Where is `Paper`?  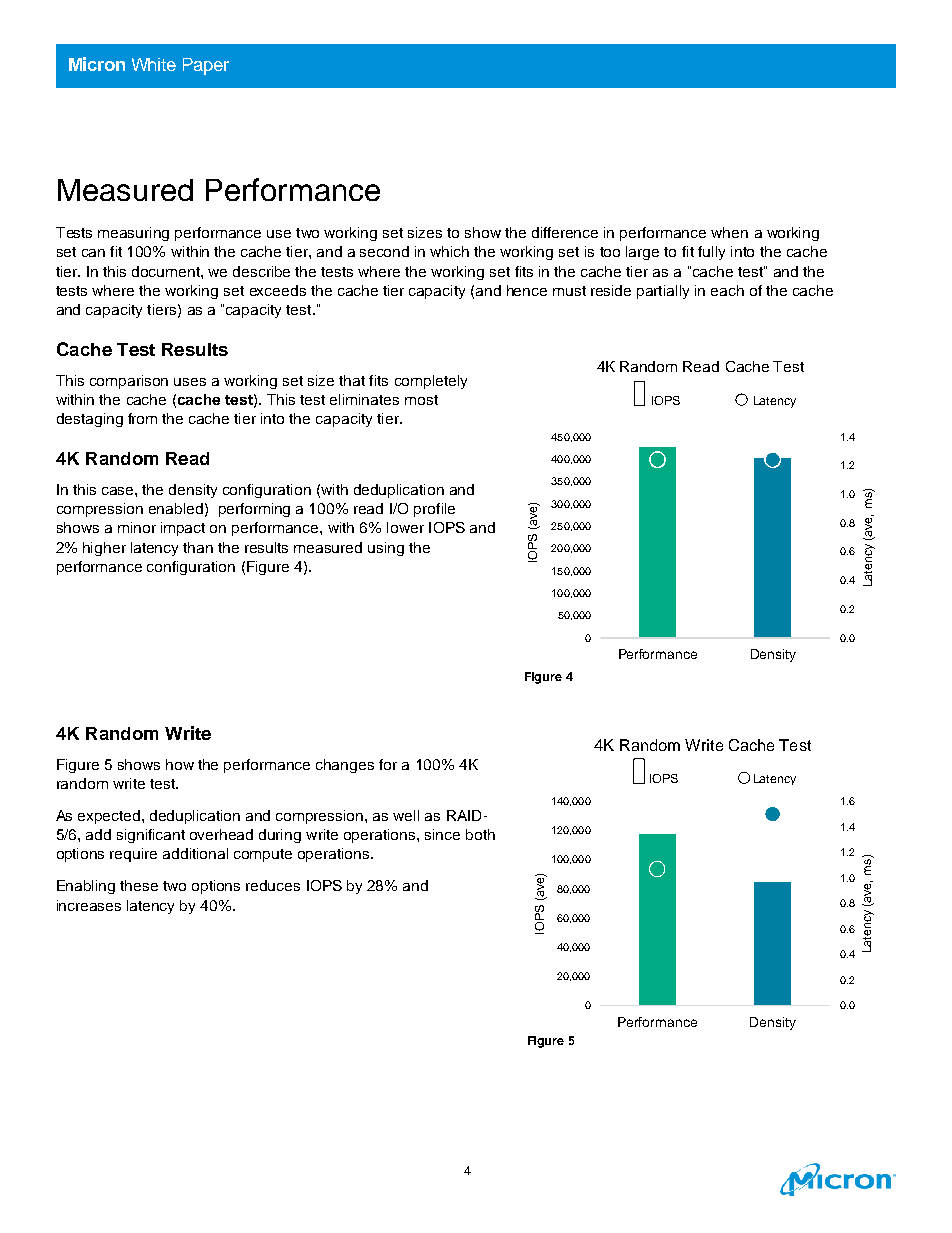
Paper is located at coordinates (206, 66).
